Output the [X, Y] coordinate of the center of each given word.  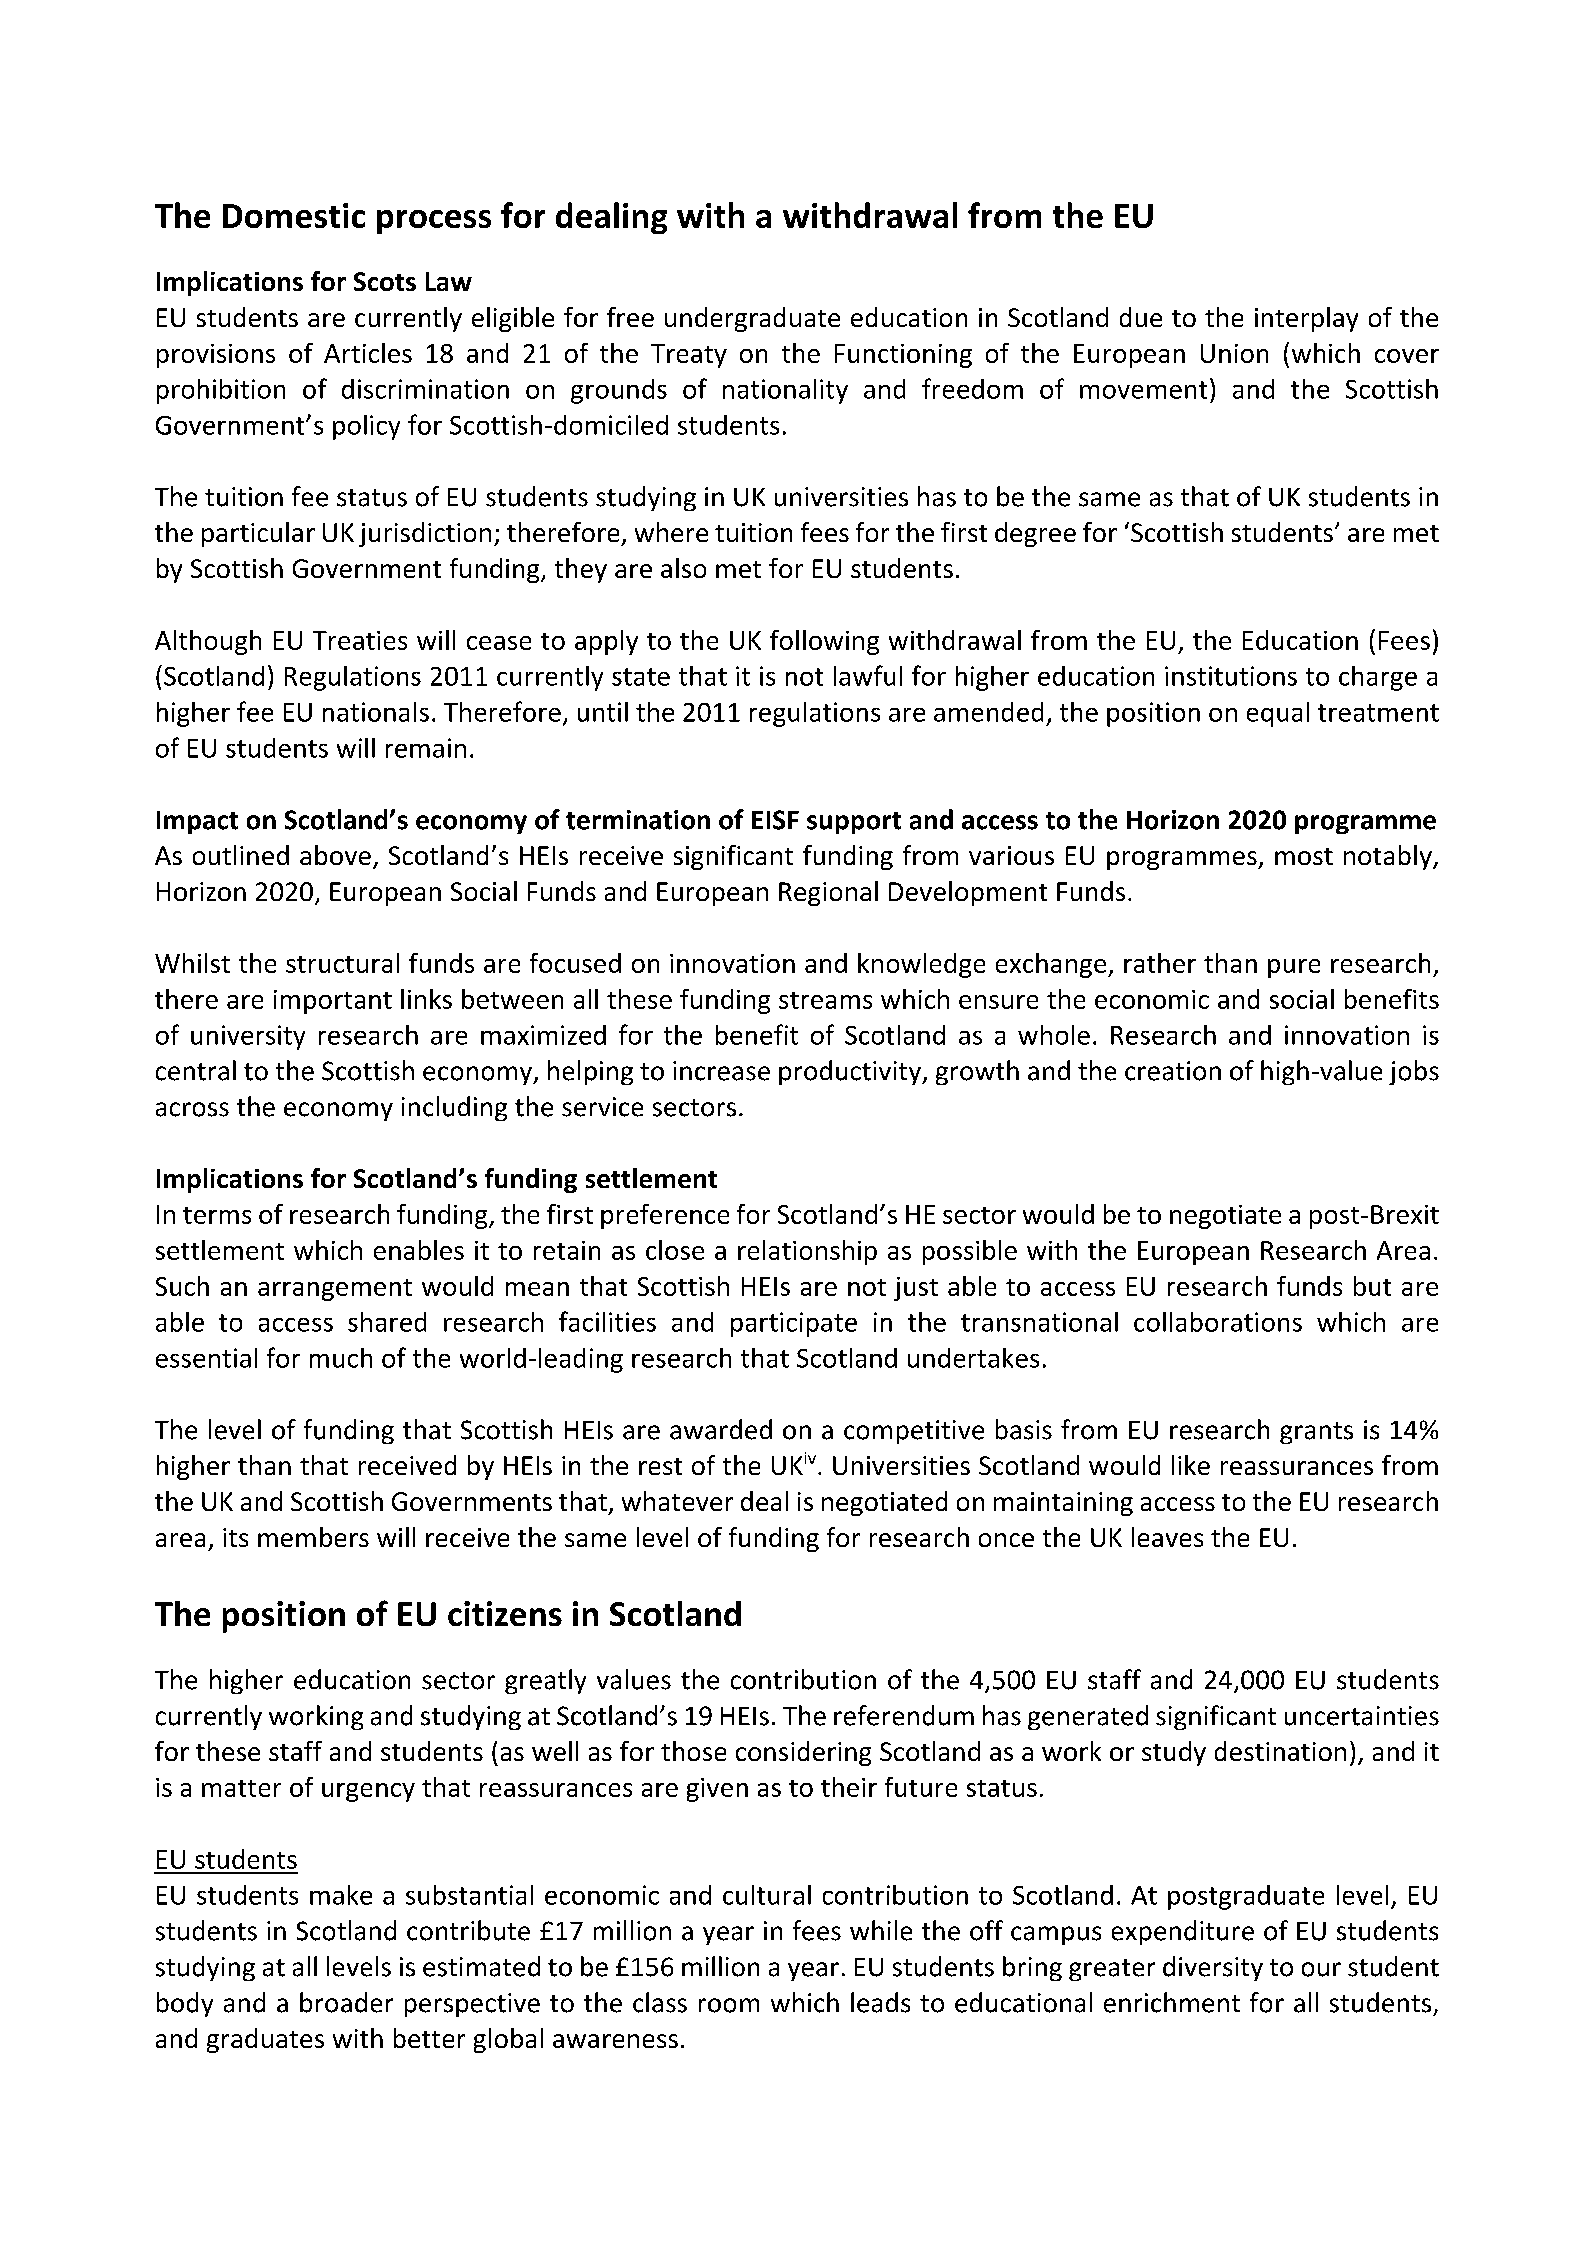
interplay [1306, 319]
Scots [385, 281]
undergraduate [752, 319]
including [454, 1108]
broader [346, 2002]
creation [1173, 1071]
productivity [851, 1072]
